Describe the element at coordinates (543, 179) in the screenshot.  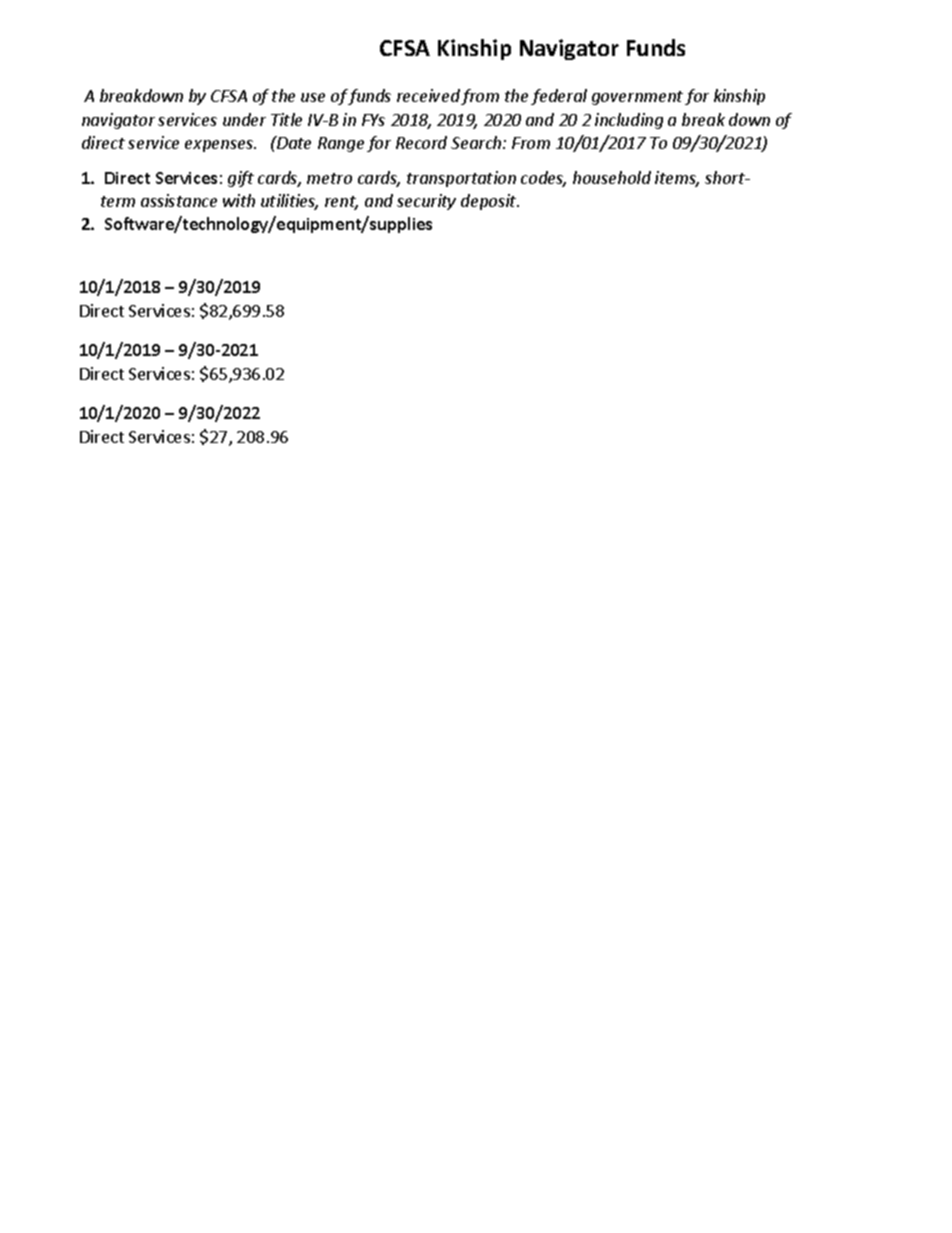
I see `codes` at that location.
